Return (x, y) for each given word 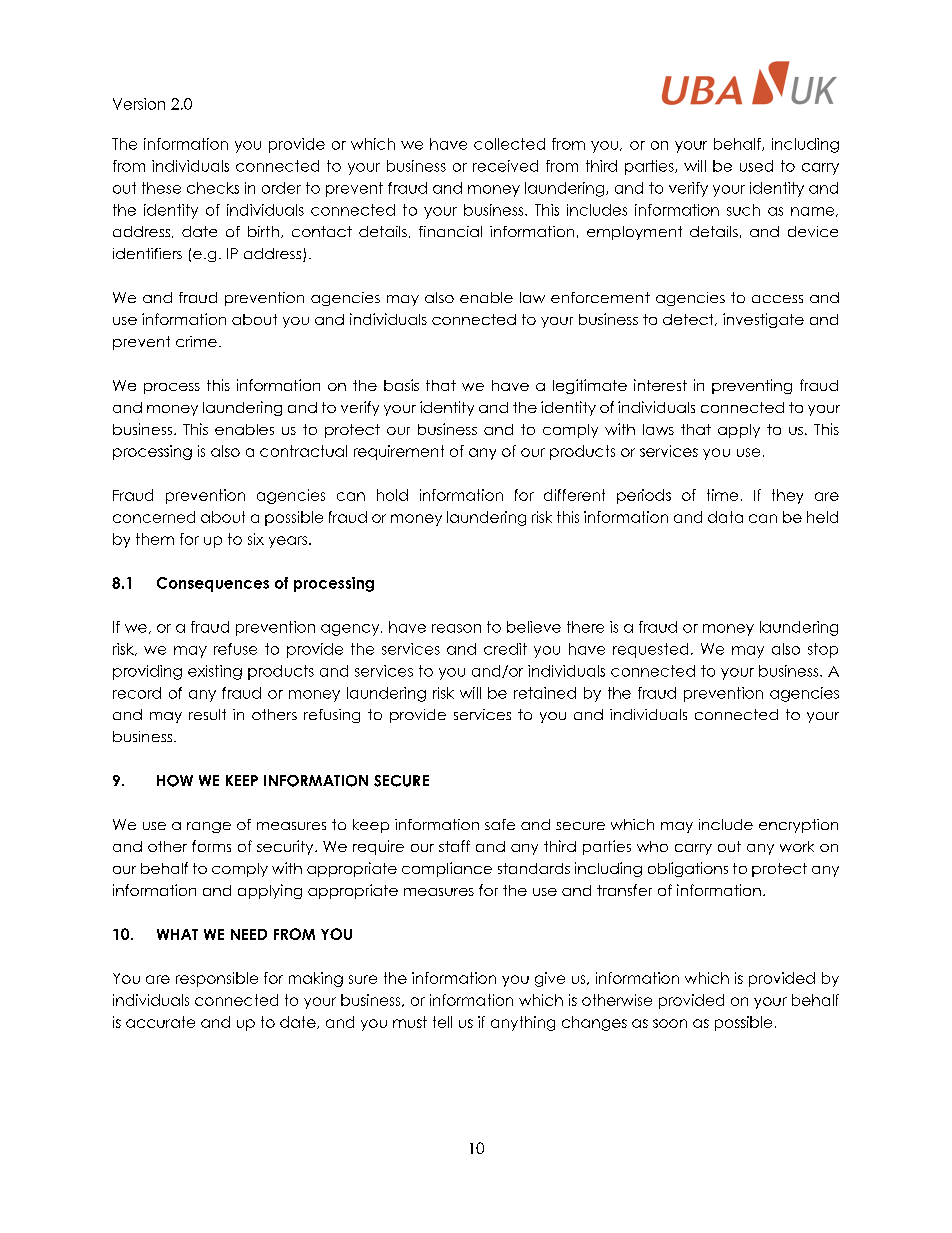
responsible (217, 979)
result (207, 714)
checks (213, 188)
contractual (303, 451)
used (756, 166)
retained (545, 693)
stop (823, 650)
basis (401, 385)
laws (658, 429)
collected (509, 144)
